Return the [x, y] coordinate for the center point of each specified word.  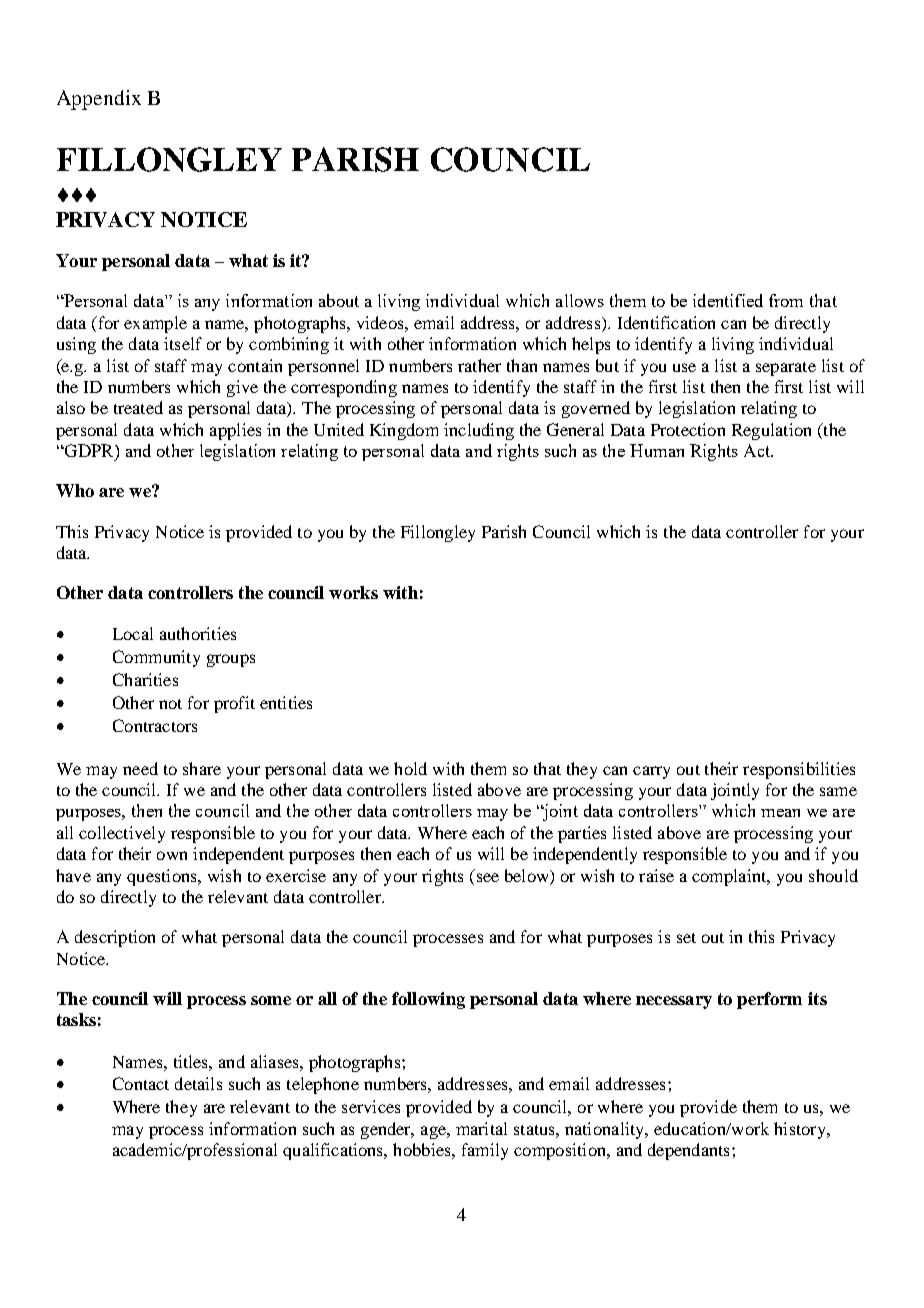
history [801, 1130]
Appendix [99, 100]
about [339, 300]
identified [728, 300]
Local [133, 633]
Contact [141, 1083]
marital [481, 1128]
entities [286, 702]
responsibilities [799, 770]
